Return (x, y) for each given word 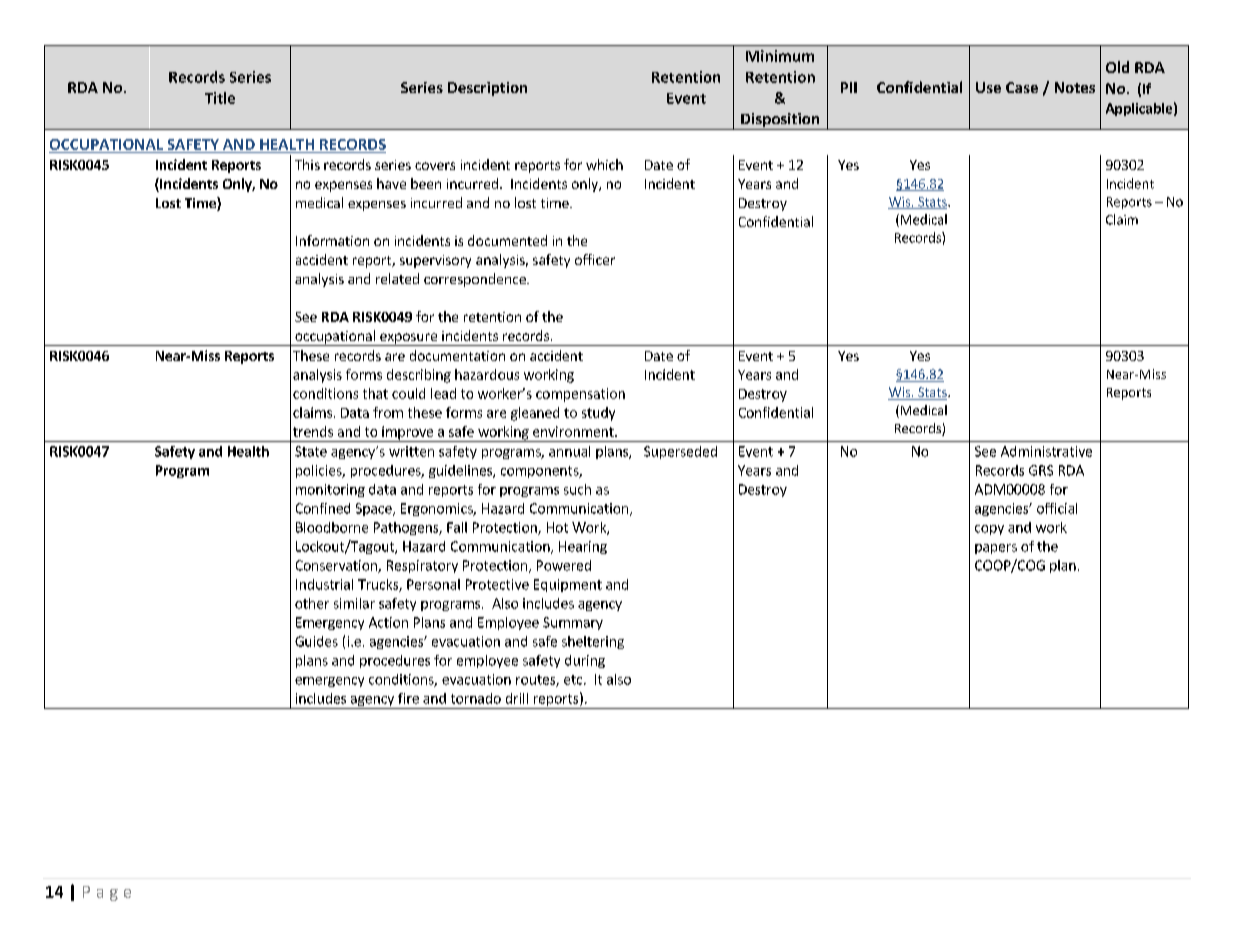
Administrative (1046, 451)
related (397, 278)
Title (220, 98)
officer (595, 259)
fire (408, 698)
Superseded (680, 452)
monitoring (330, 490)
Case (1022, 87)
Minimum (780, 56)
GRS (1041, 470)
